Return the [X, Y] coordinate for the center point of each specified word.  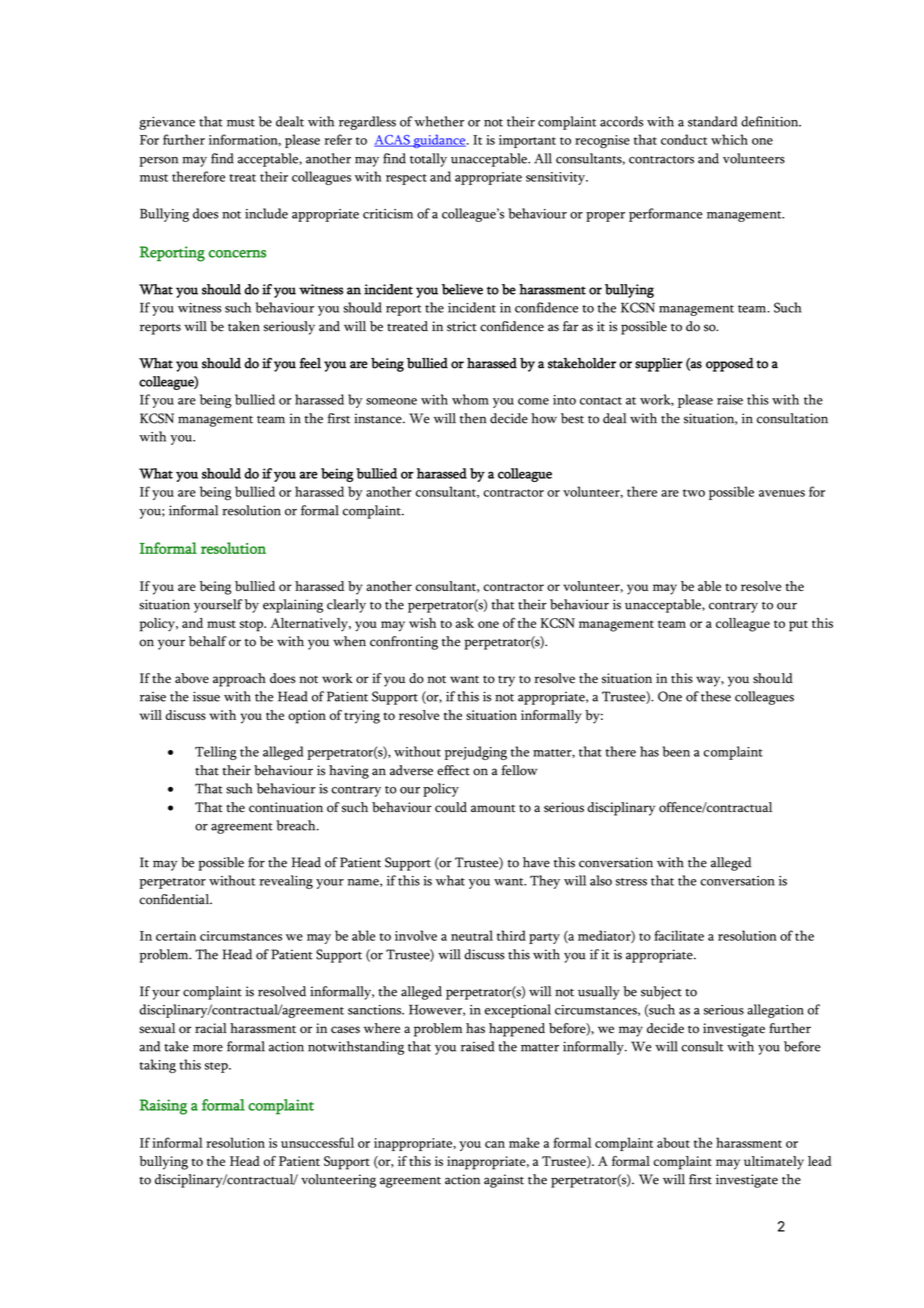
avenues [782, 493]
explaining [293, 606]
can [495, 1144]
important [527, 141]
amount [493, 809]
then [473, 418]
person [158, 162]
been [676, 751]
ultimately [774, 1163]
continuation [286, 807]
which [729, 139]
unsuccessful [317, 1142]
